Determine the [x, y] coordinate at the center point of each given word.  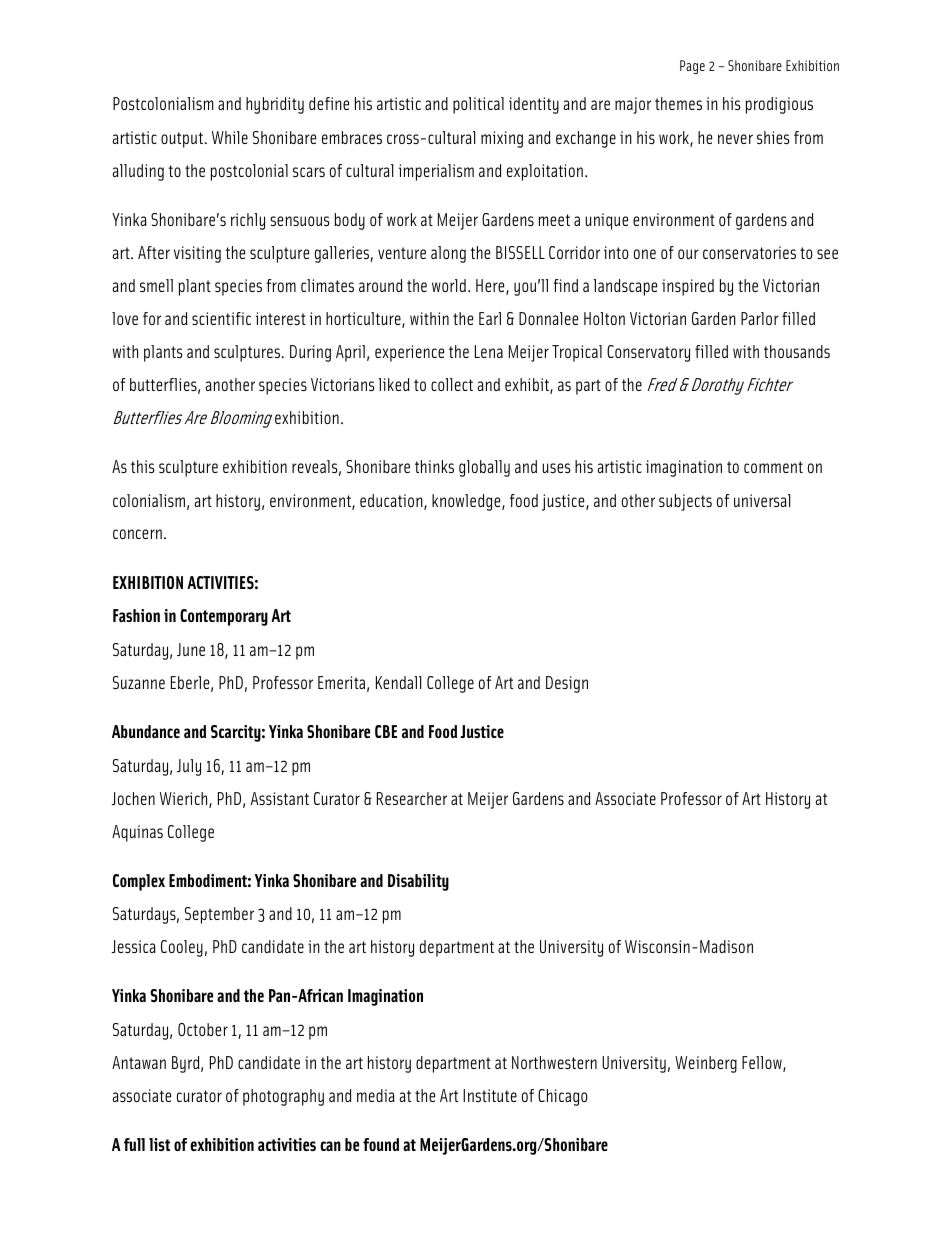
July [189, 767]
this [143, 466]
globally [484, 468]
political [478, 105]
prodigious [779, 105]
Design [567, 684]
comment [773, 467]
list [159, 1144]
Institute [490, 1095]
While [230, 137]
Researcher [412, 798]
